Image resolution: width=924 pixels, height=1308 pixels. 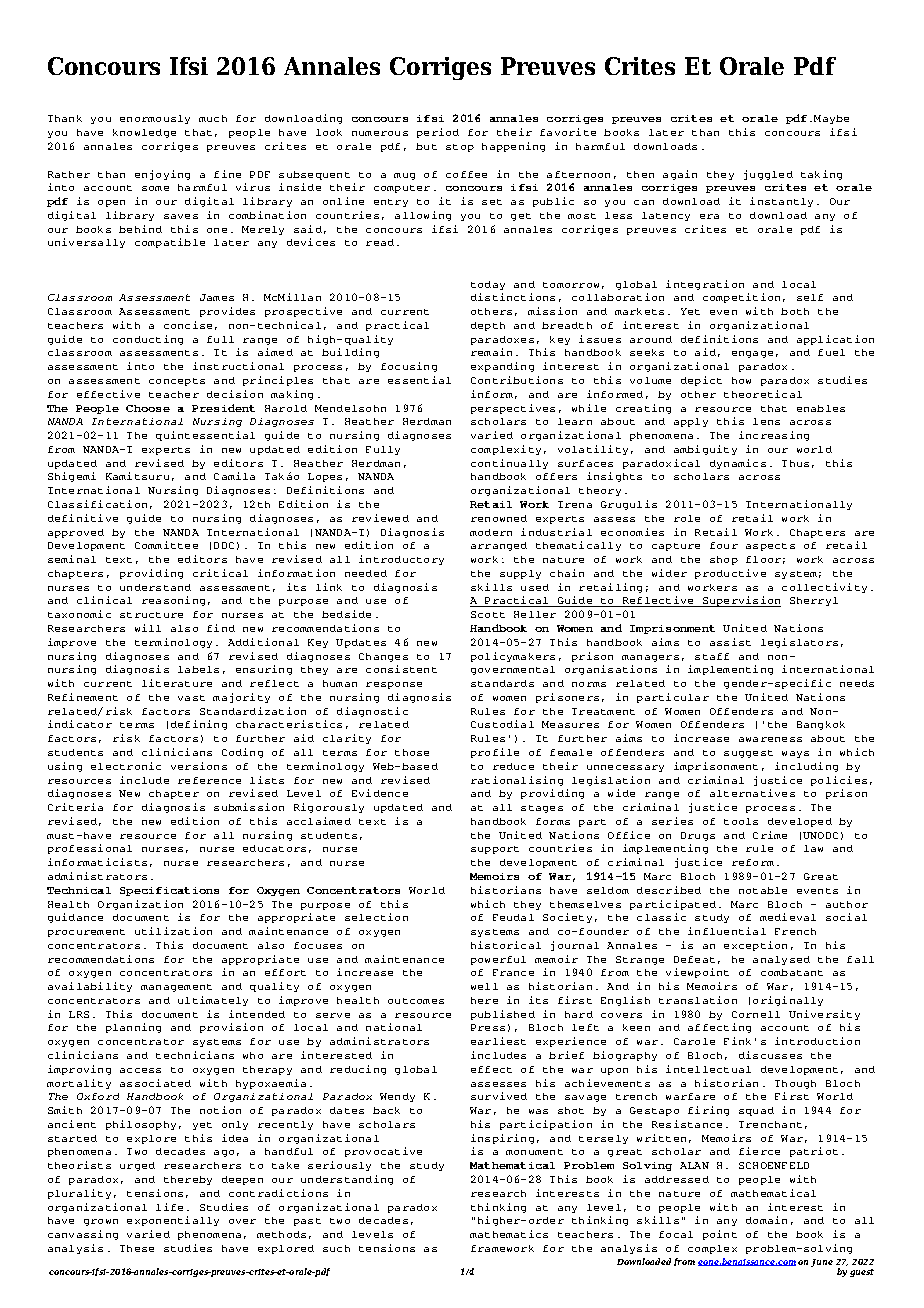 What do you see at coordinates (484, 986) in the document?
I see `well` at bounding box center [484, 986].
